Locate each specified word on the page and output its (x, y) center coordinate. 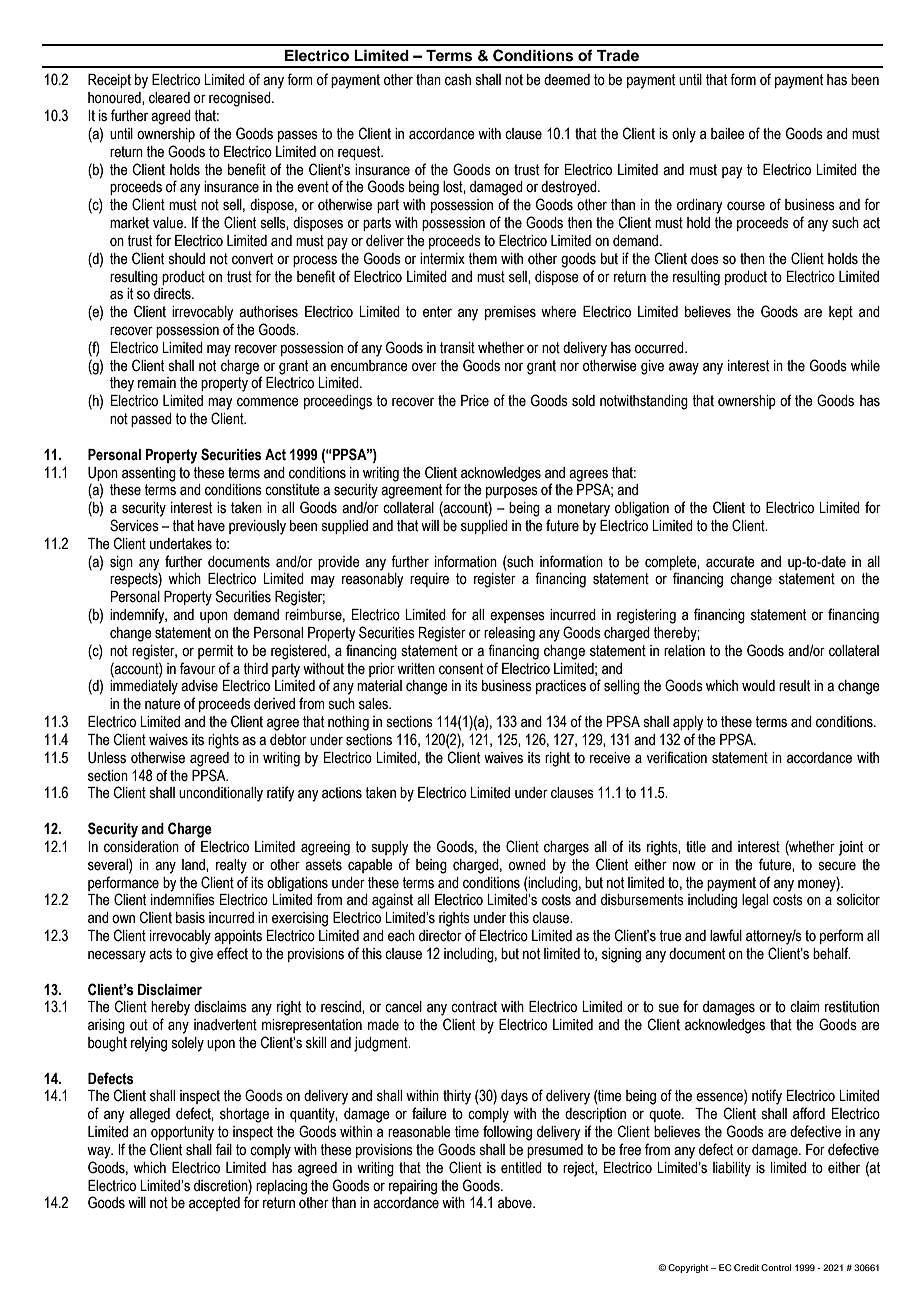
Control (776, 1267)
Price (475, 401)
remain (157, 383)
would (758, 686)
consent (461, 669)
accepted (214, 1204)
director (440, 936)
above (516, 1203)
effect (232, 953)
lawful (726, 935)
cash (458, 80)
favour (198, 668)
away (684, 368)
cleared (169, 98)
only (684, 135)
